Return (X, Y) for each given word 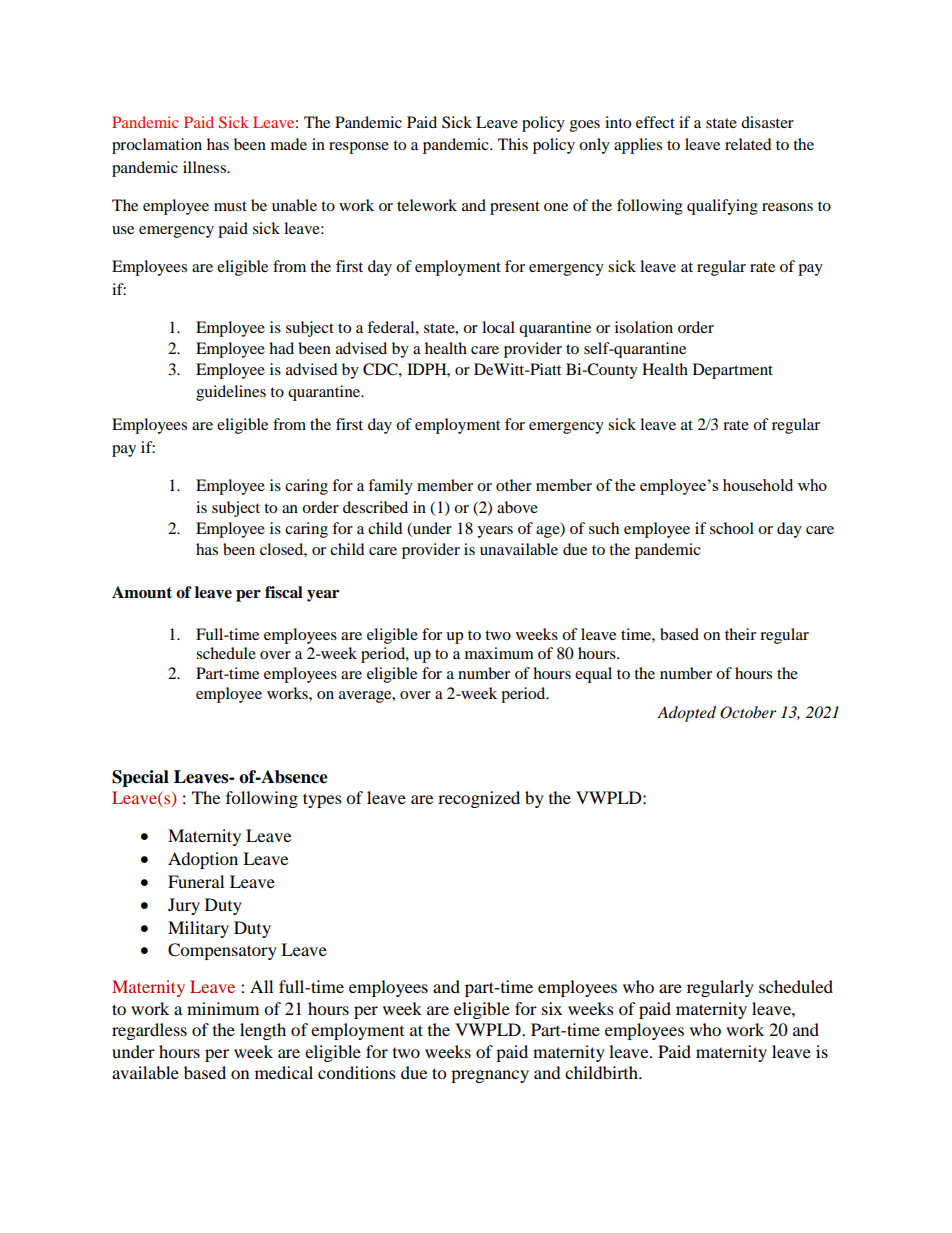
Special (140, 778)
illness (205, 167)
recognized (479, 799)
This (513, 144)
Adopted (686, 714)
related (748, 144)
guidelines (231, 393)
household (758, 485)
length (263, 1031)
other (514, 485)
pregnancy (490, 1076)
